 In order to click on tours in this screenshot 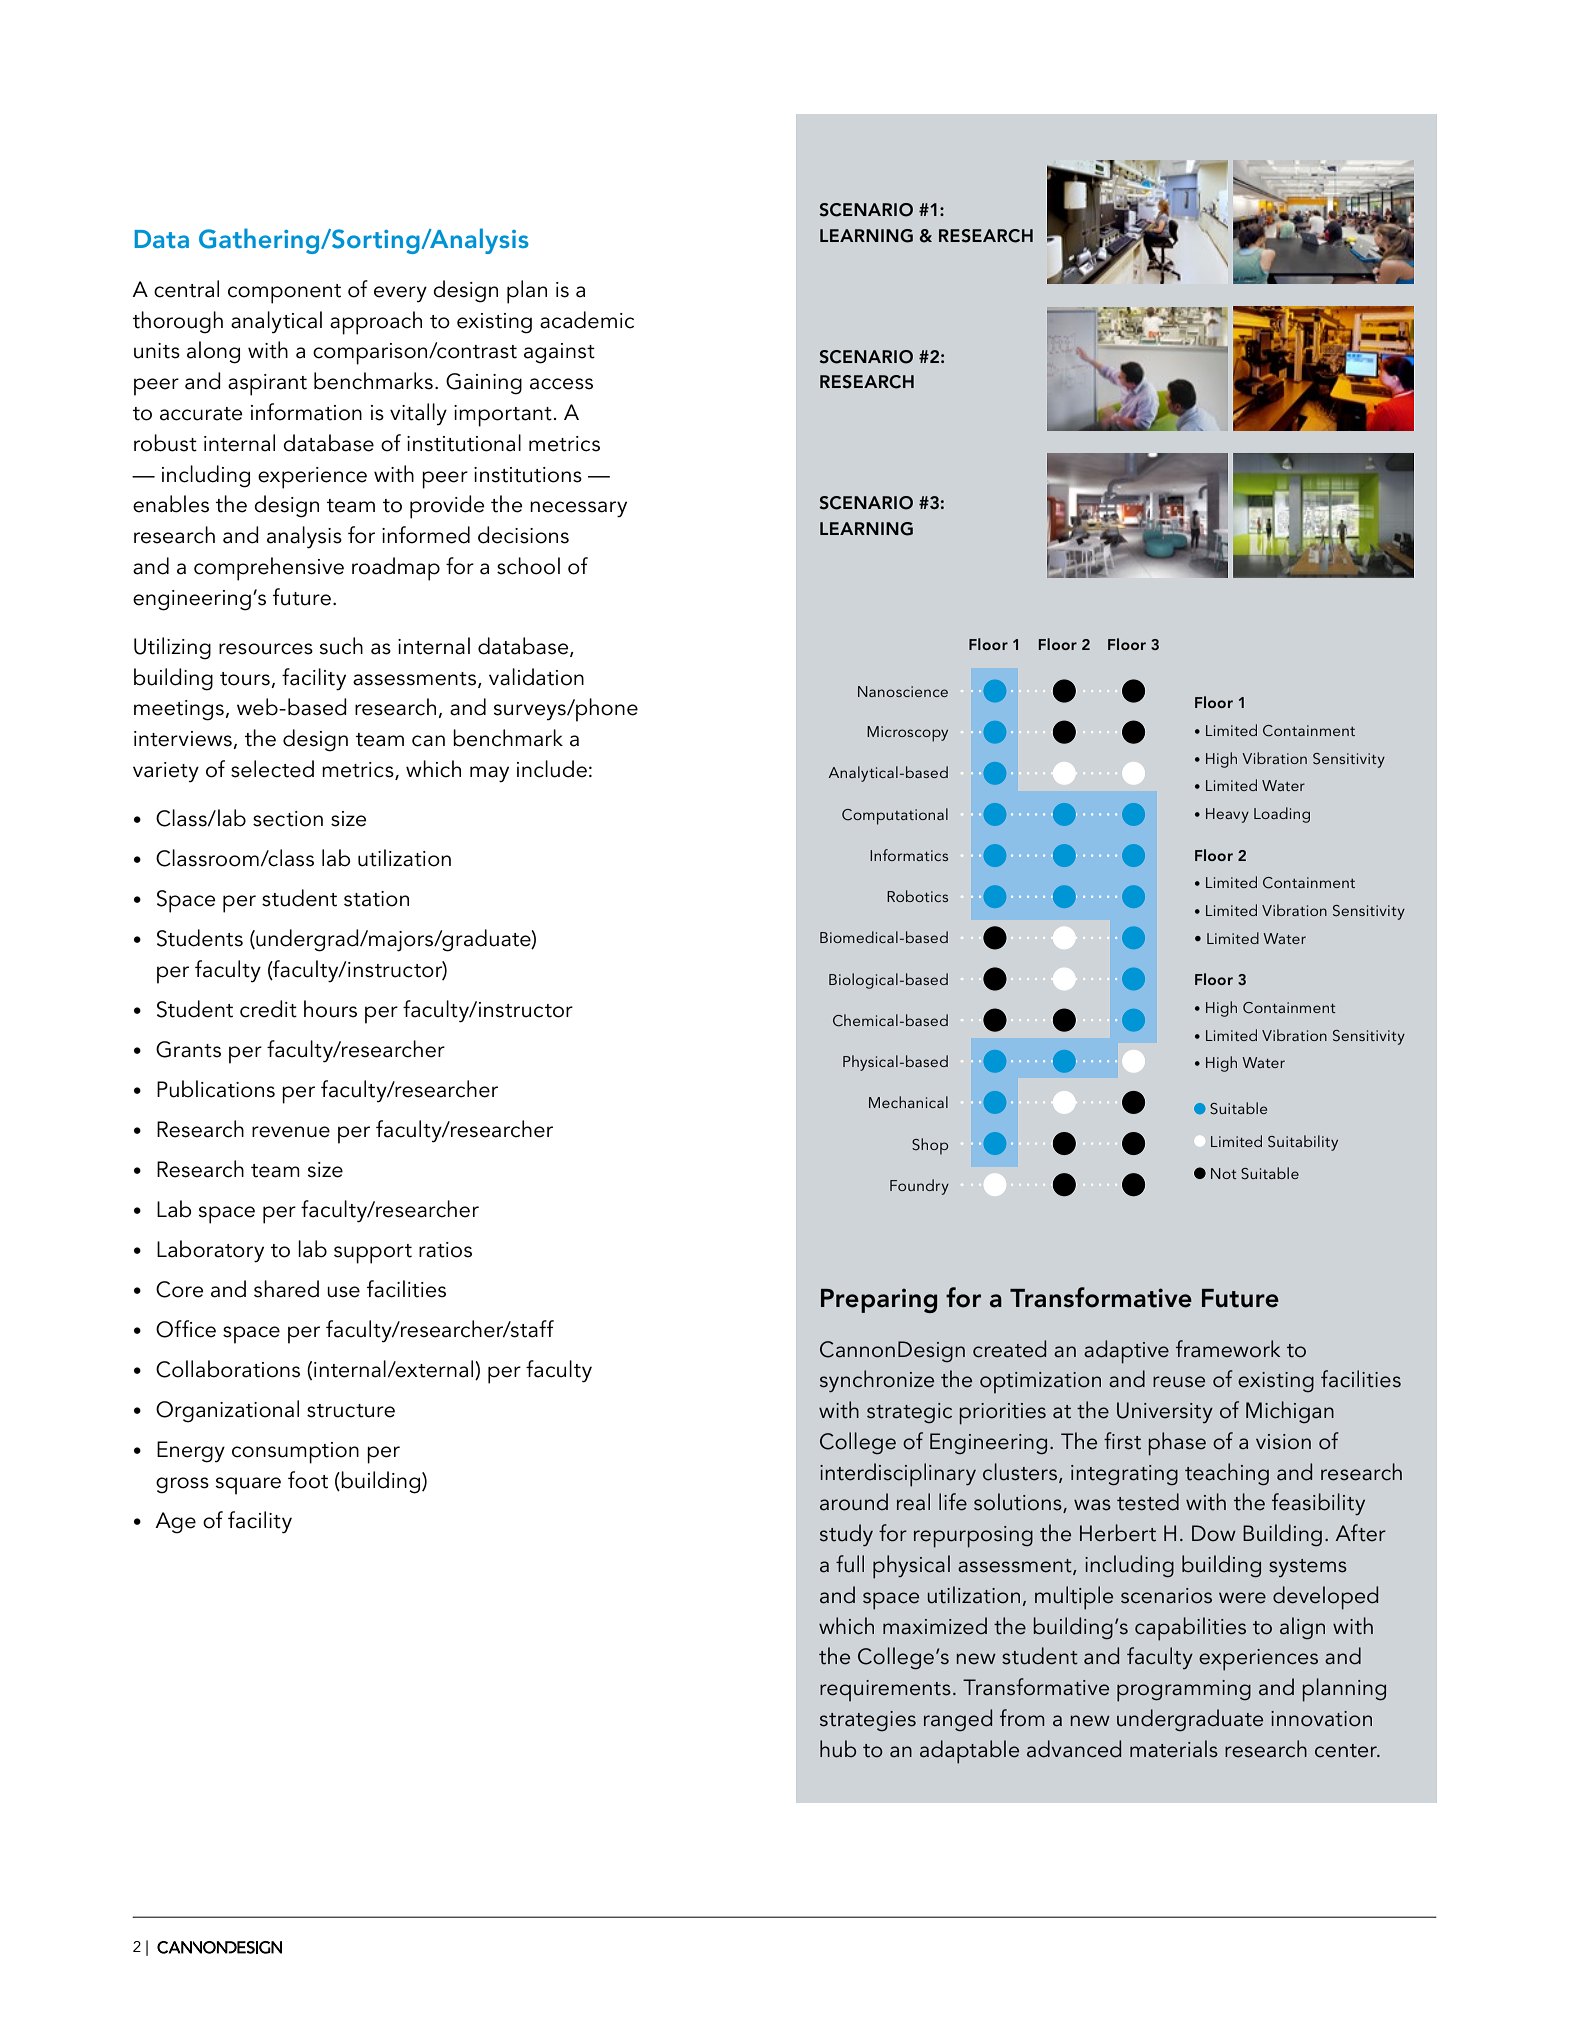, I will do `click(245, 679)`.
